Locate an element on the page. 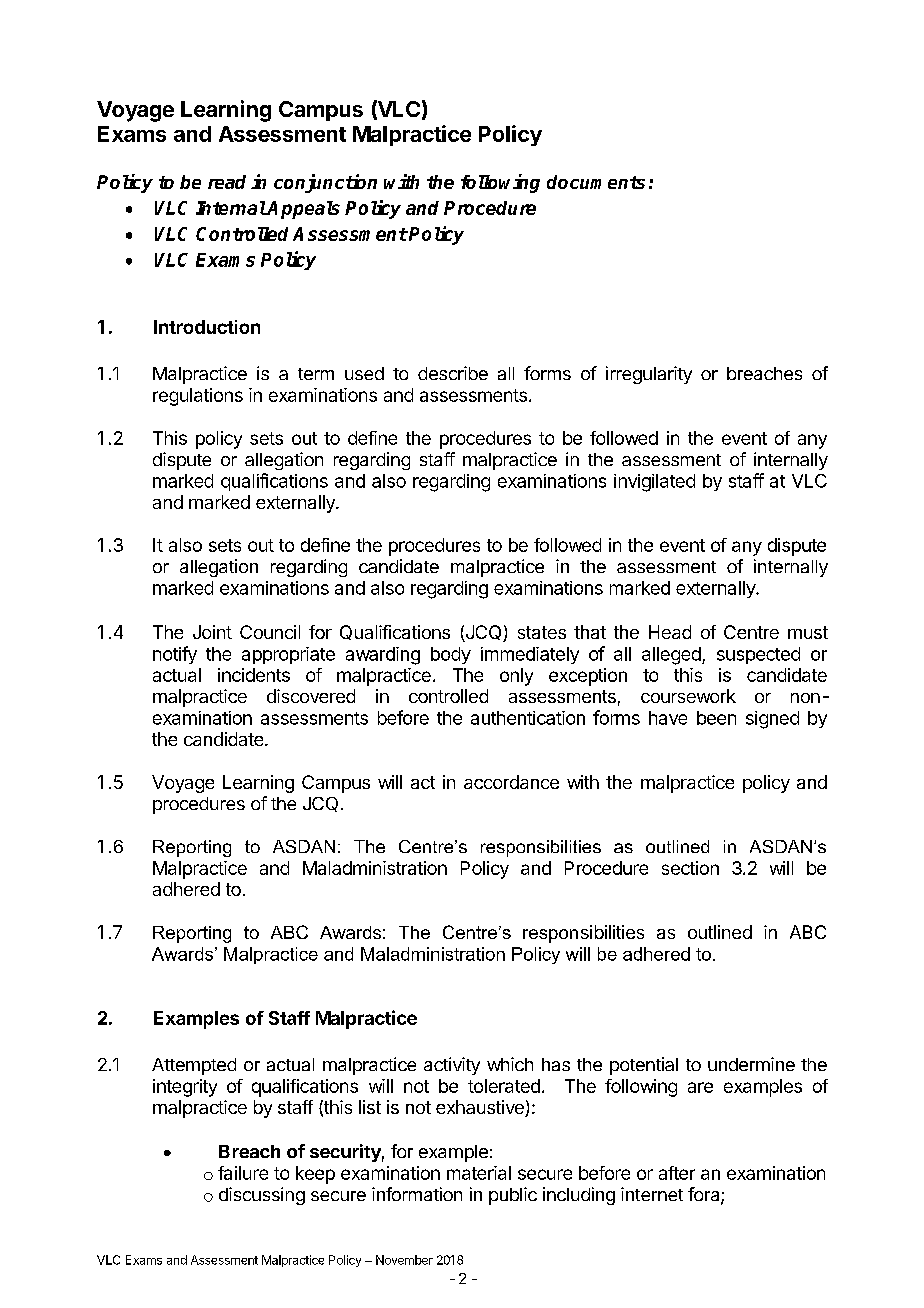 This page has height=1308, width=924. documents is located at coordinates (596, 182).
